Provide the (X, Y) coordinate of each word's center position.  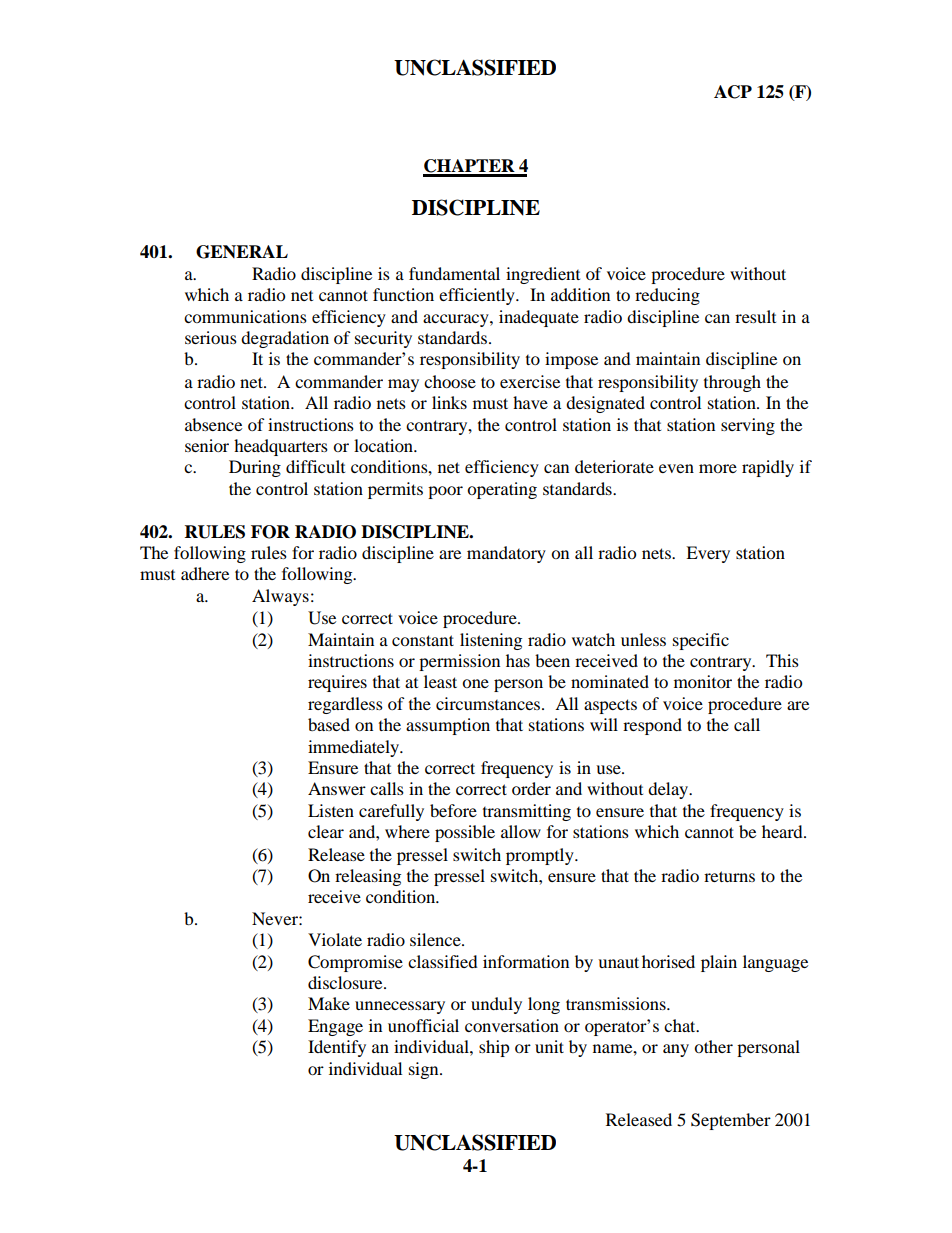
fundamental (454, 273)
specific (701, 641)
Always (280, 597)
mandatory (506, 554)
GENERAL (242, 252)
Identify (337, 1048)
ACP (733, 92)
